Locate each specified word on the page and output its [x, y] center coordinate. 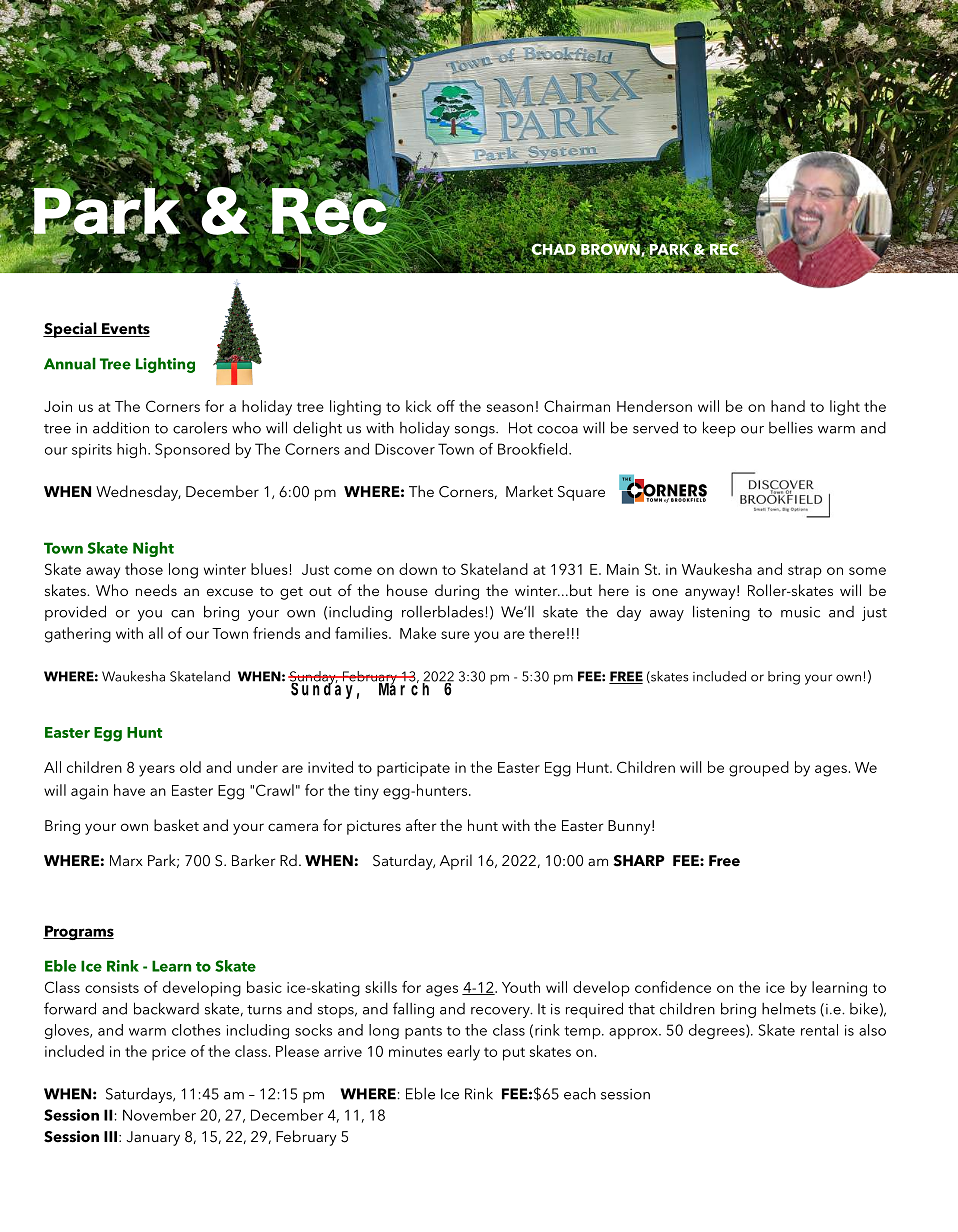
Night [153, 549]
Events [125, 330]
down [418, 569]
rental [819, 1030]
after [421, 825]
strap [805, 572]
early [463, 1053]
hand [788, 406]
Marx [126, 860]
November [159, 1115]
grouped [759, 769]
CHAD [553, 250]
